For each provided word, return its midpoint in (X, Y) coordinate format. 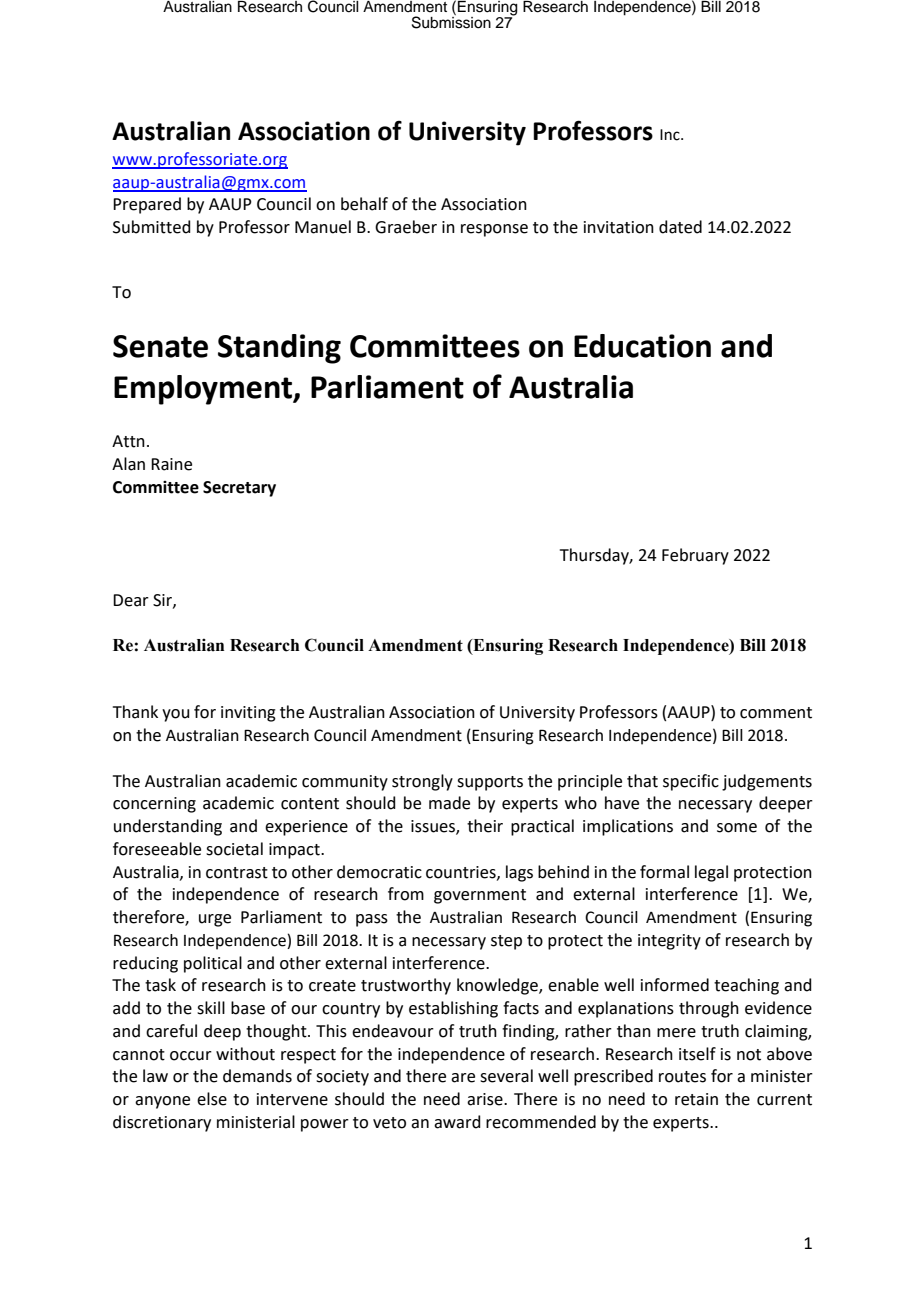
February (695, 556)
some (737, 828)
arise (486, 1099)
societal (234, 849)
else (212, 1099)
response (494, 230)
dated (680, 227)
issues (434, 827)
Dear (131, 600)
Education (642, 346)
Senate (160, 346)
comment (776, 713)
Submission (451, 21)
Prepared (147, 205)
